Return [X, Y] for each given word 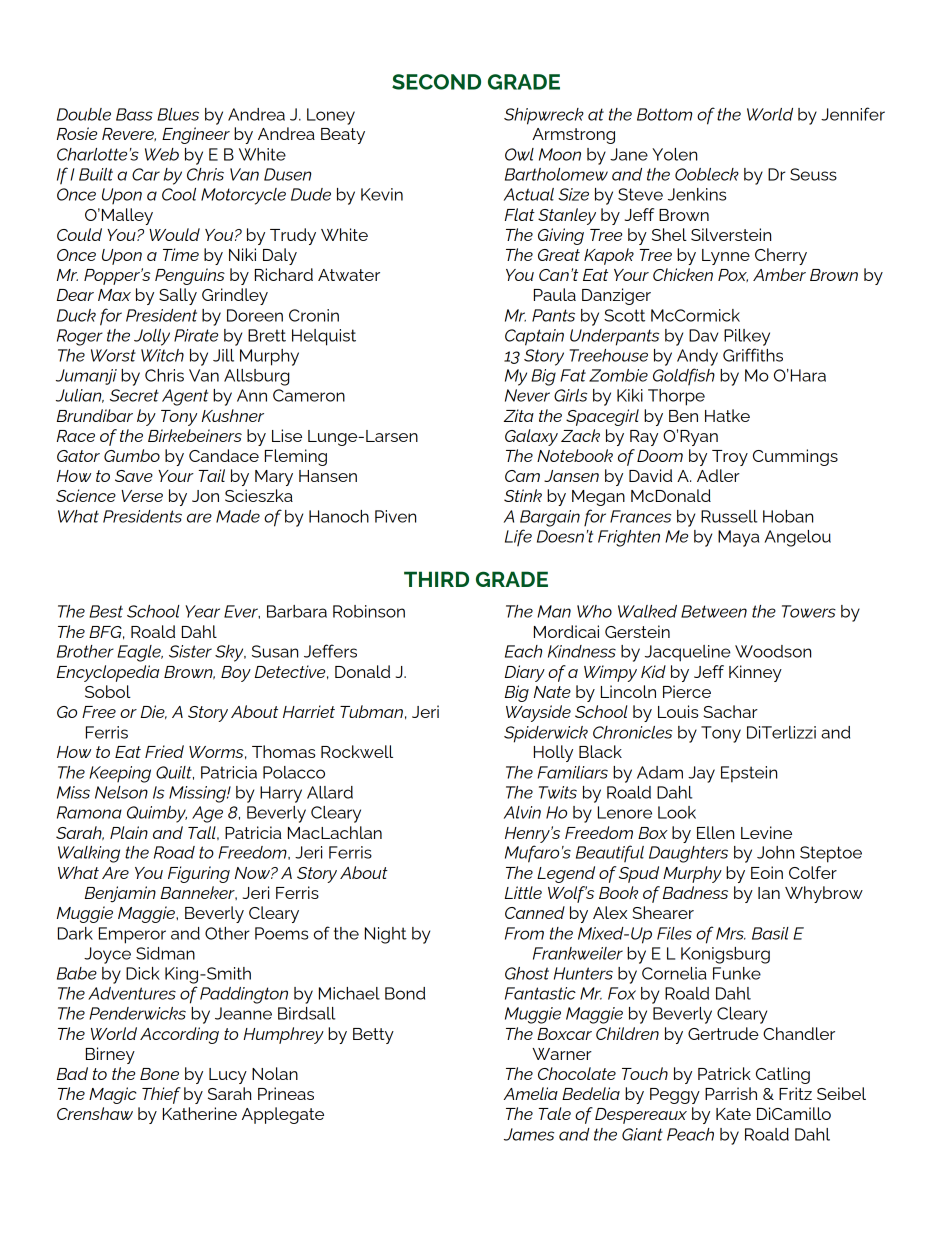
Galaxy [531, 437]
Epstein [749, 774]
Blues [178, 114]
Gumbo [132, 455]
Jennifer [853, 114]
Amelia [530, 1093]
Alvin [522, 812]
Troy [730, 458]
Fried [164, 751]
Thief [161, 1095]
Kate [733, 1114]
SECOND [436, 82]
